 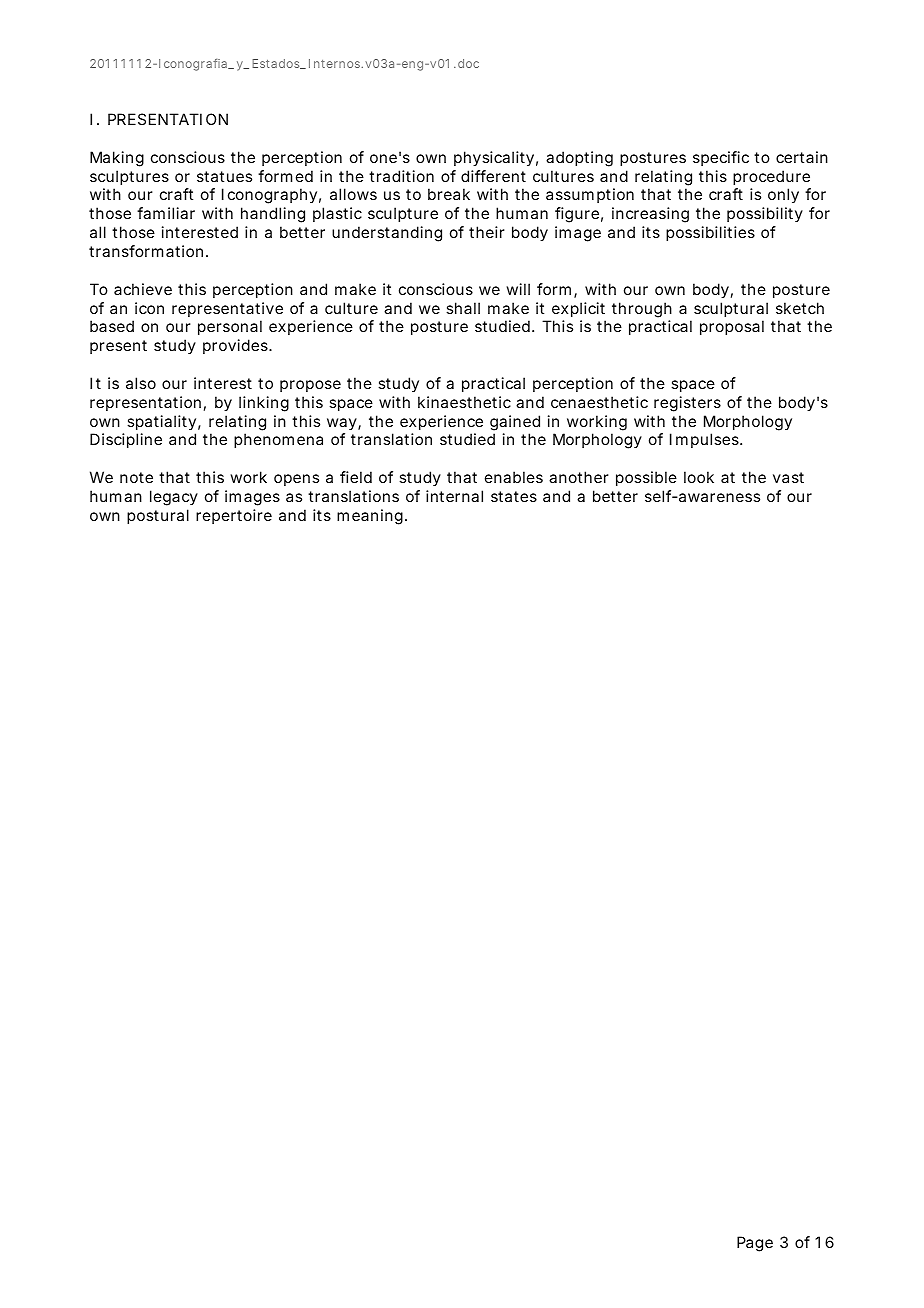 What do you see at coordinates (370, 517) in the document?
I see `meaning` at bounding box center [370, 517].
